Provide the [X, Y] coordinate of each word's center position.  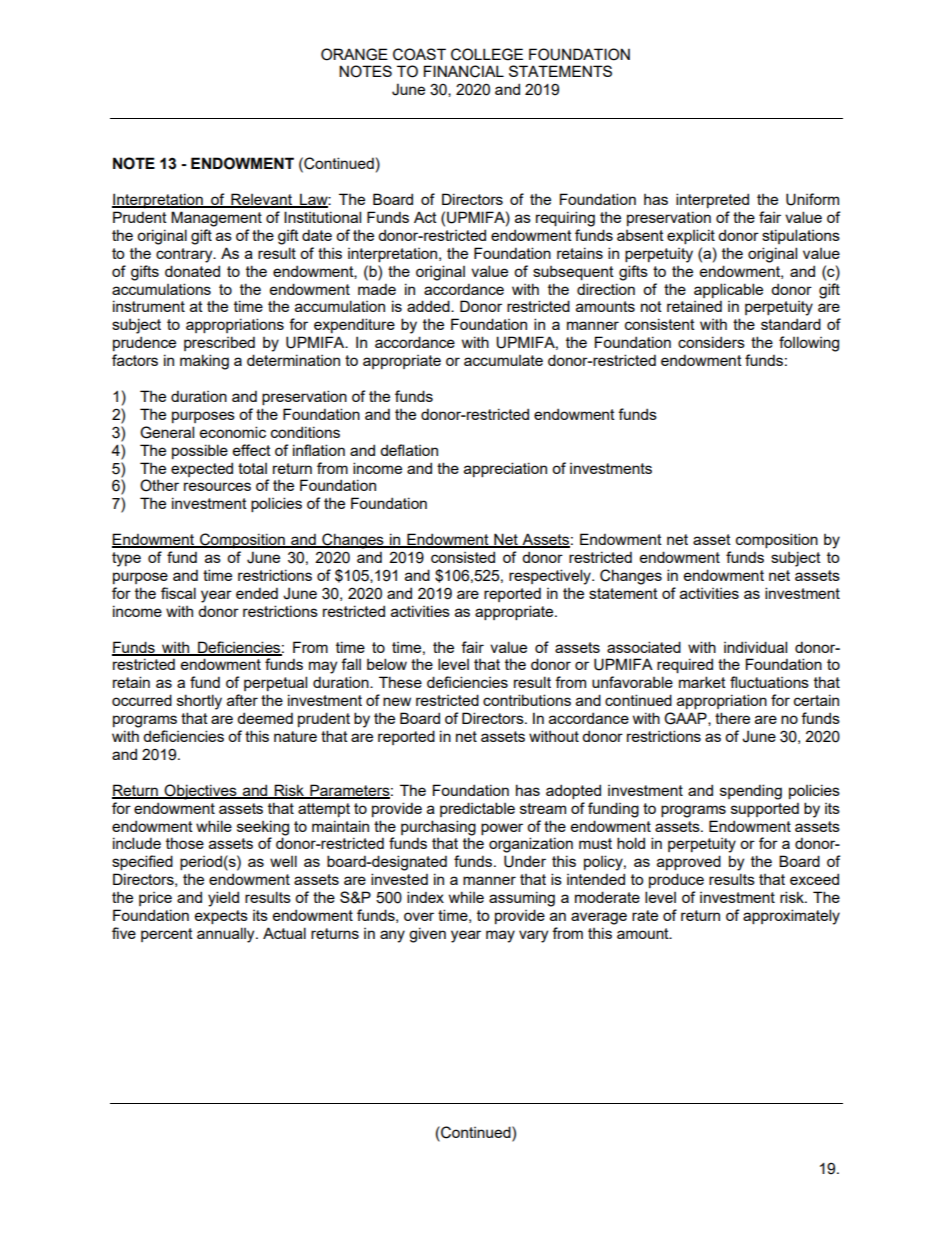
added [429, 306]
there [732, 718]
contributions [527, 700]
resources [217, 486]
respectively [551, 577]
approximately [791, 917]
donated [192, 271]
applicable [728, 290]
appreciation [505, 469]
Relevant [261, 200]
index [425, 897]
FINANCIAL [464, 71]
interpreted [712, 200]
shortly [199, 702]
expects [221, 917]
